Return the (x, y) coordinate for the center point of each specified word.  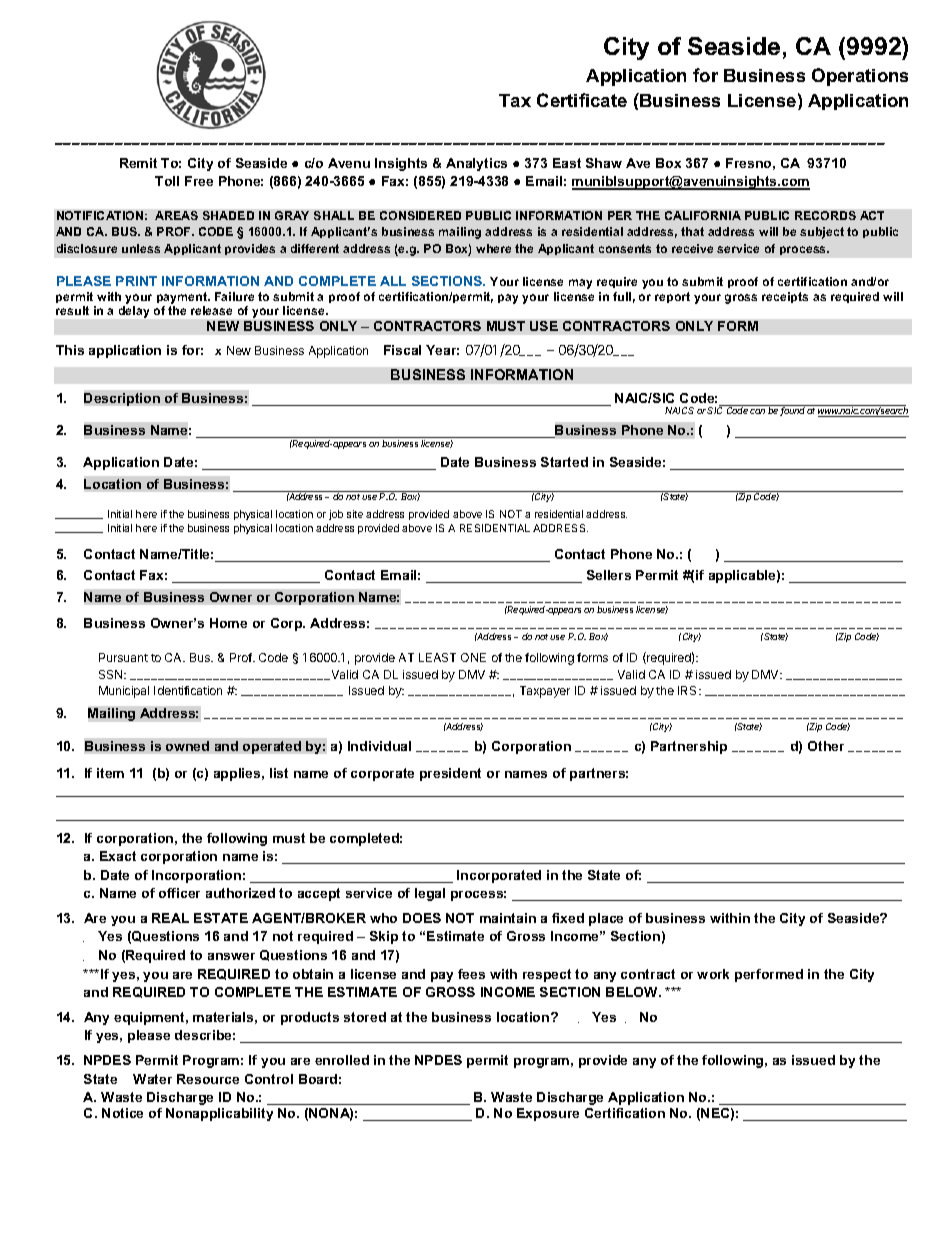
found (792, 411)
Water (152, 1079)
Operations (860, 77)
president (450, 774)
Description (122, 399)
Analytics (476, 164)
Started (564, 462)
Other (826, 746)
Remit (138, 163)
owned (187, 746)
